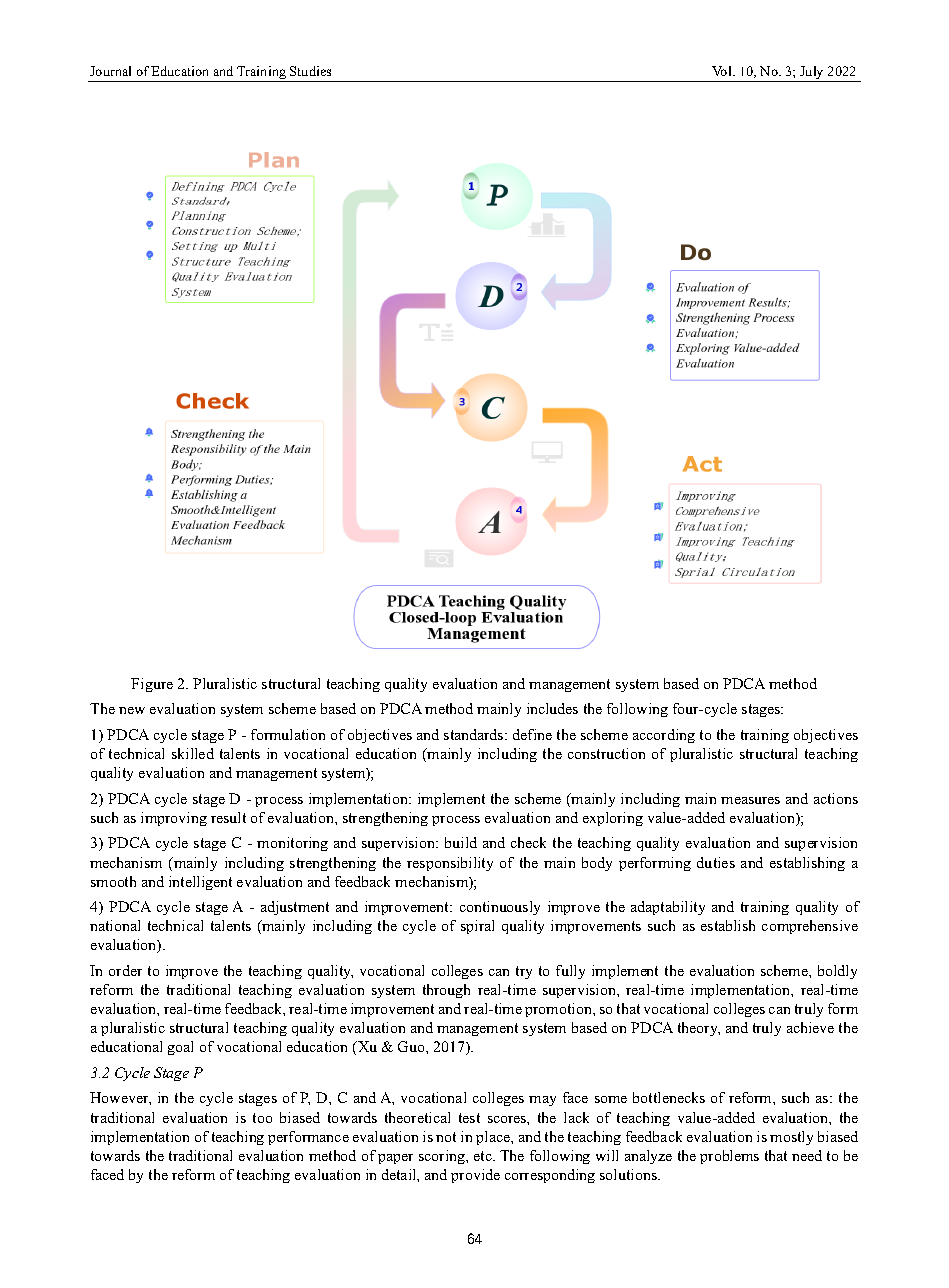 The height and width of the screenshot is (1288, 949). I want to click on measures, so click(750, 800).
